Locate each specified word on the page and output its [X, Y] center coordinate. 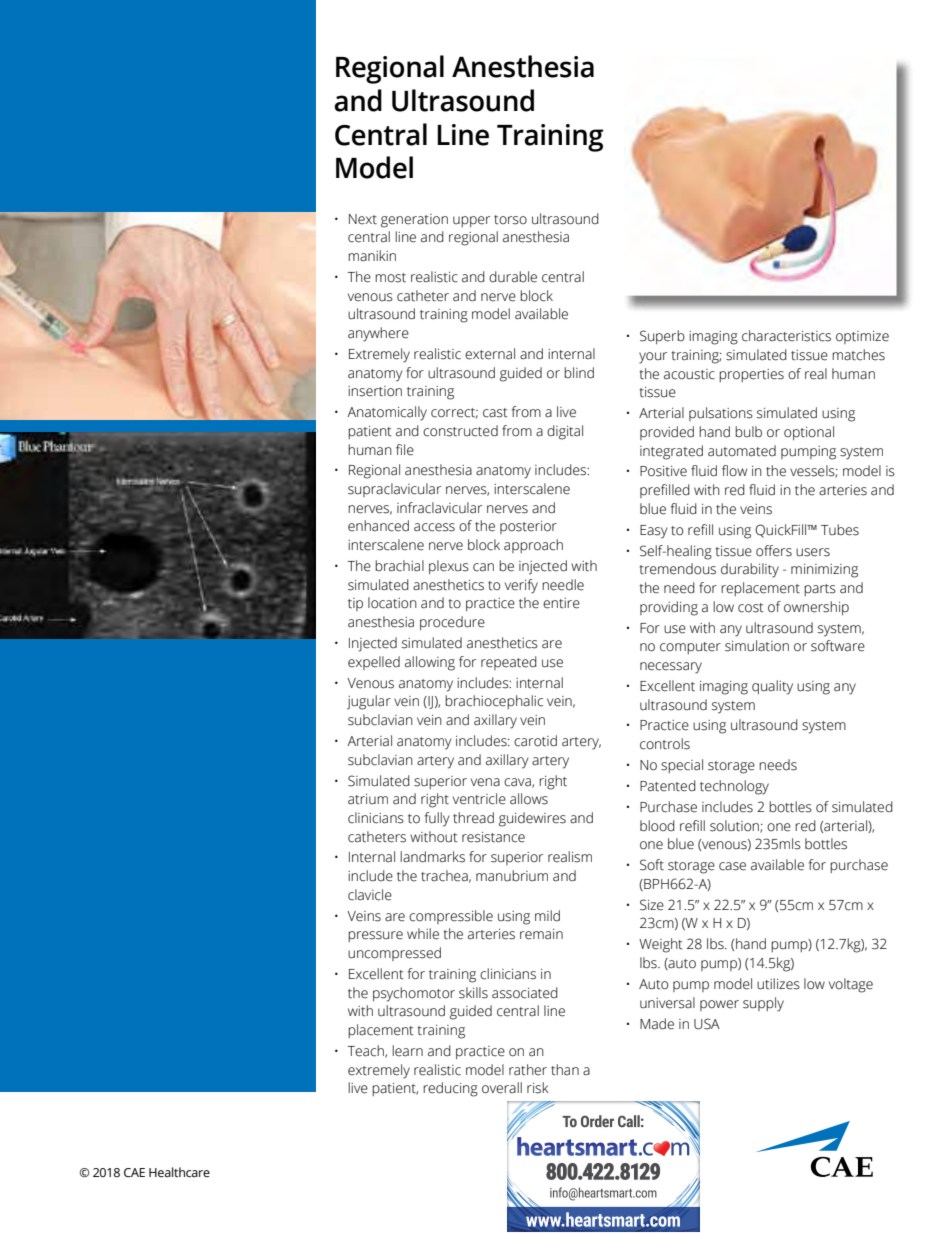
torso [510, 220]
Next [363, 219]
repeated [509, 663]
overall [502, 1088]
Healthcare [179, 1172]
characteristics [786, 336]
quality [772, 687]
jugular [369, 702]
